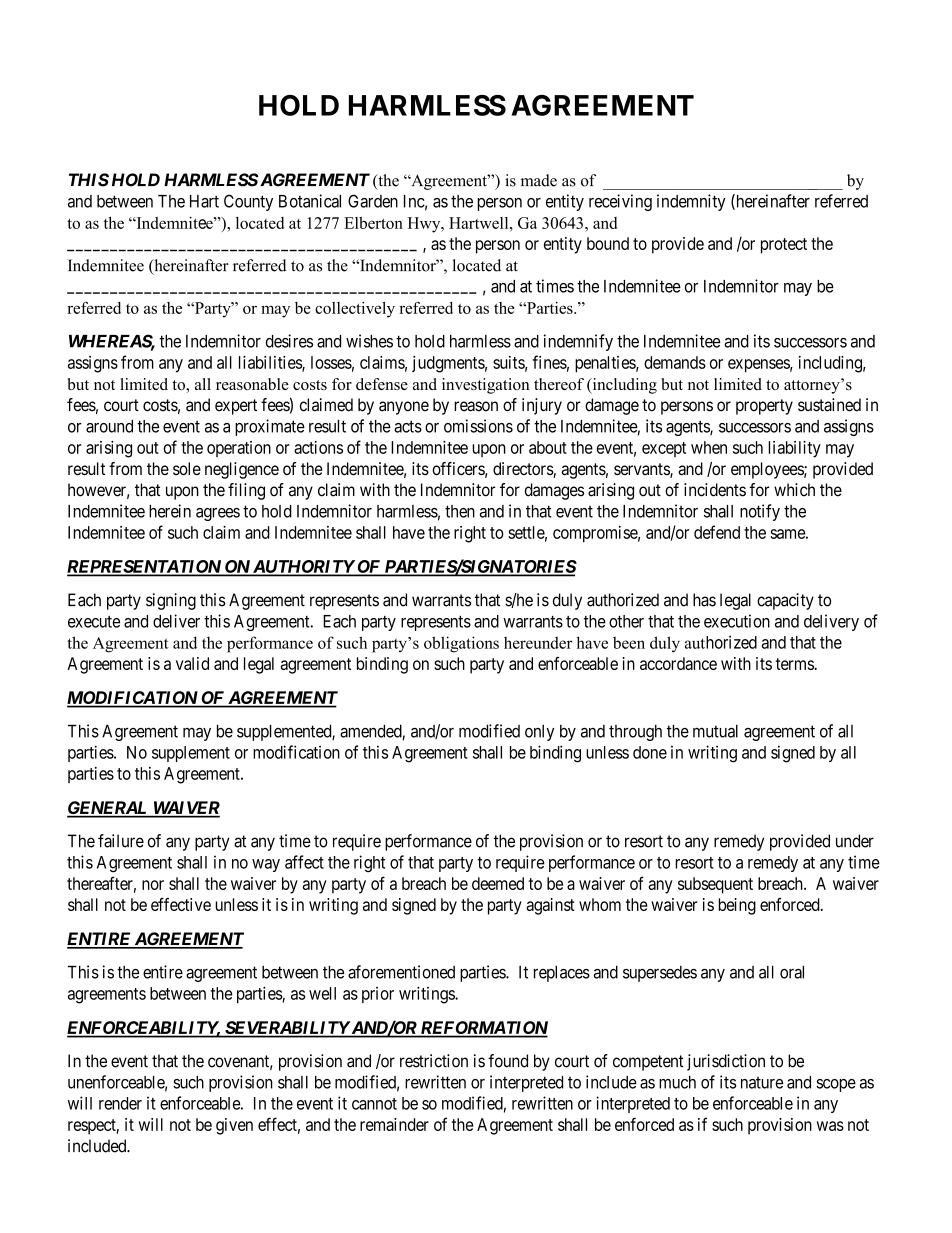 The width and height of the screenshot is (952, 1233). Describe the element at coordinates (460, 511) in the screenshot. I see `then` at that location.
